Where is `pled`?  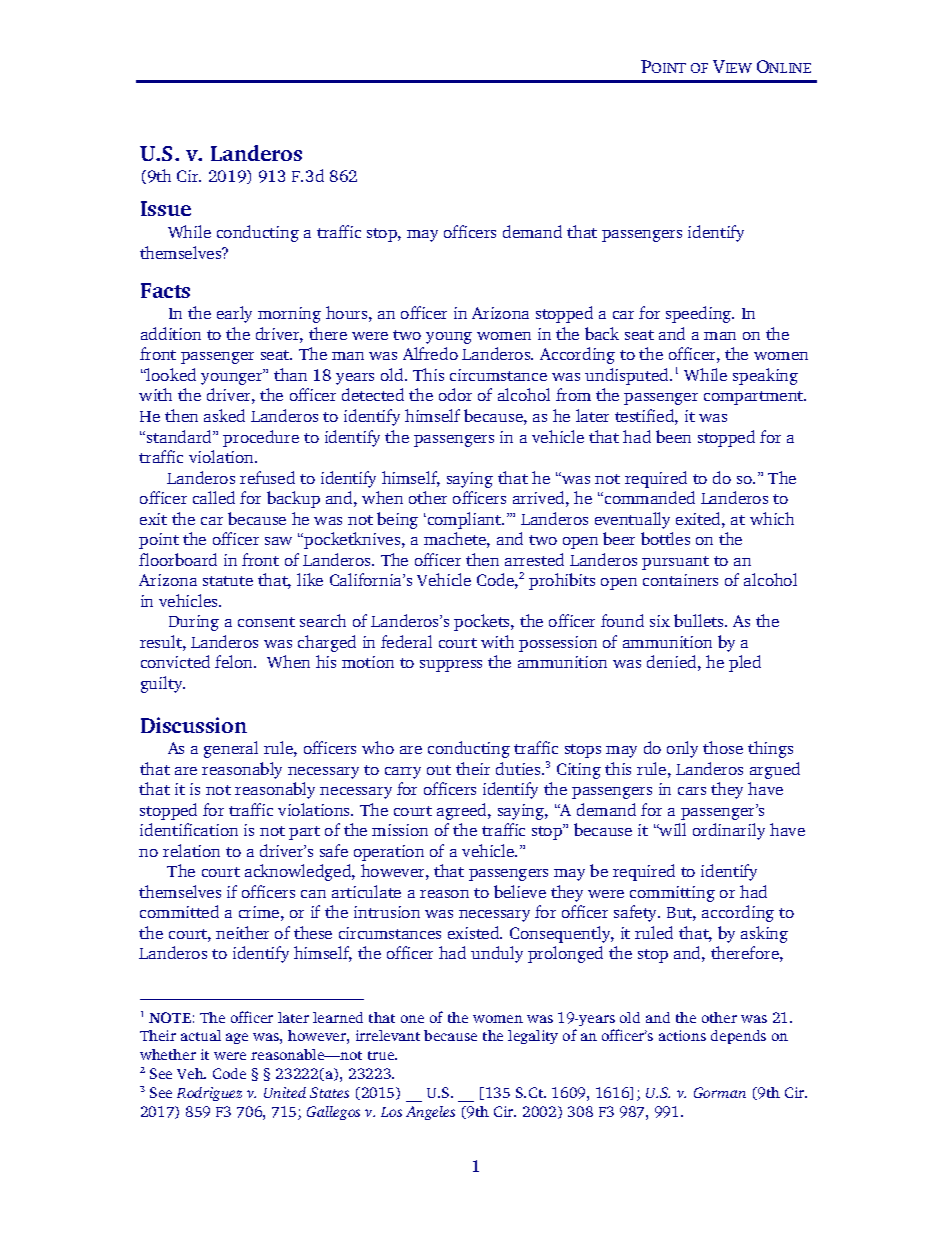 pled is located at coordinates (745, 663).
